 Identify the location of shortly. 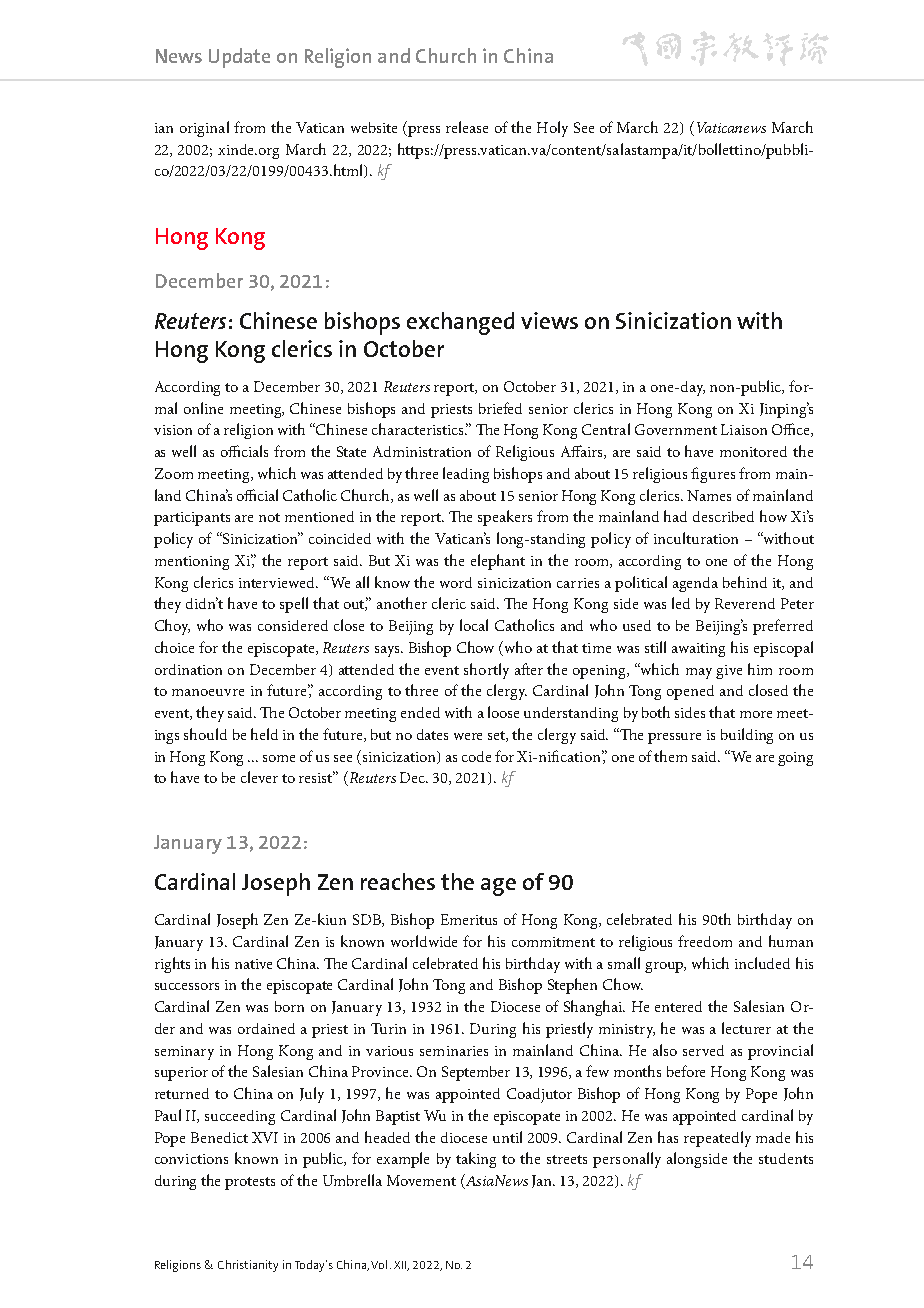
(486, 671).
